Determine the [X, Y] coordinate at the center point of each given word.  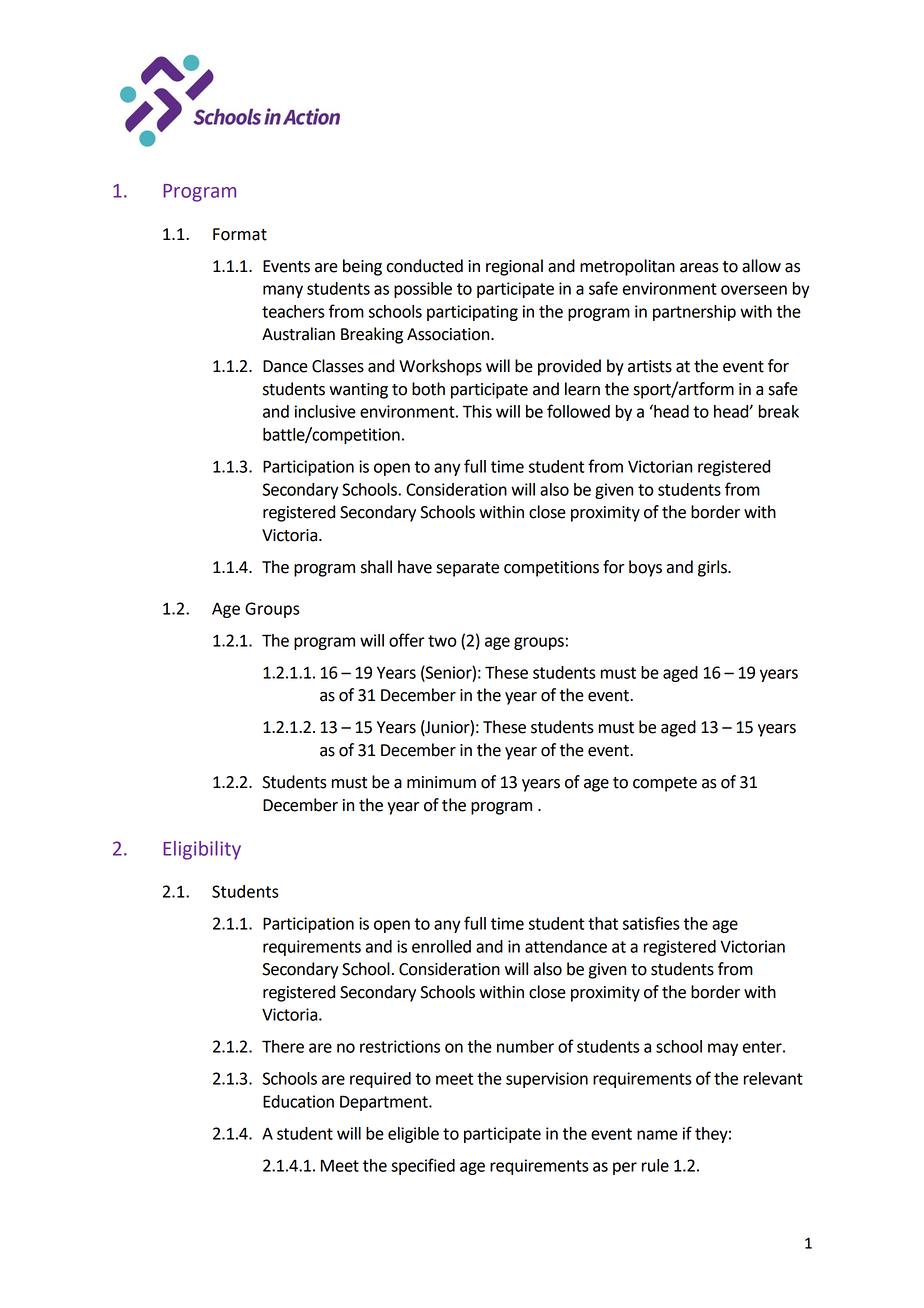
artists [650, 366]
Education [298, 1101]
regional [514, 267]
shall [376, 567]
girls [713, 568]
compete [665, 784]
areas [699, 268]
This [477, 411]
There [283, 1046]
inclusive [325, 411]
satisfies [651, 923]
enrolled [441, 946]
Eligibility [202, 850]
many [283, 291]
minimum [441, 782]
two [442, 641]
